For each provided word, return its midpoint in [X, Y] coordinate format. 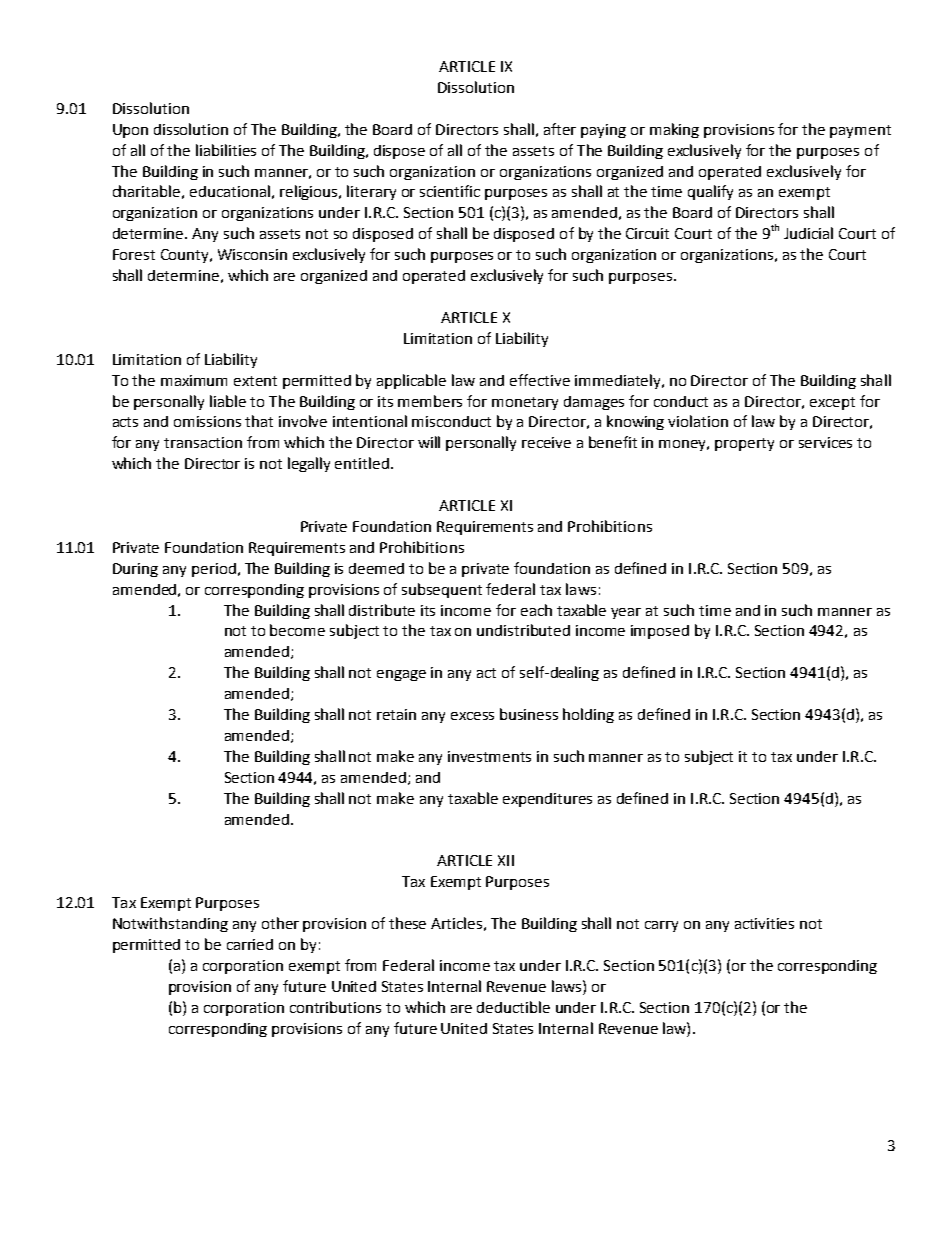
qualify [710, 192]
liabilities [226, 150]
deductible [513, 1007]
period [214, 570]
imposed [660, 632]
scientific [450, 191]
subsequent [442, 590]
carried [250, 944]
